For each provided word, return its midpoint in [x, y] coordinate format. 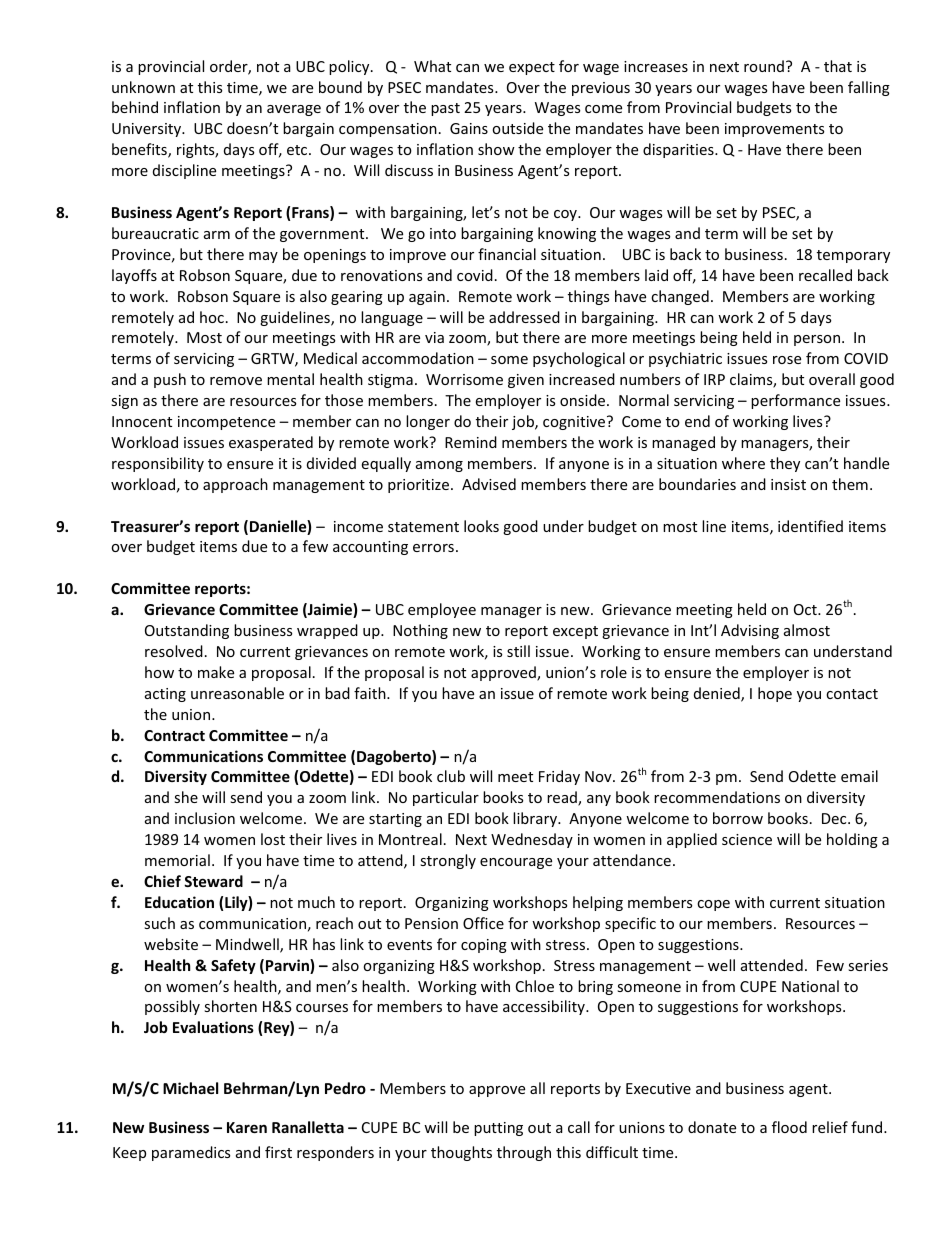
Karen [247, 1127]
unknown [143, 87]
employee [442, 610]
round [764, 66]
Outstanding [187, 631]
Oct [806, 609]
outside [517, 128]
